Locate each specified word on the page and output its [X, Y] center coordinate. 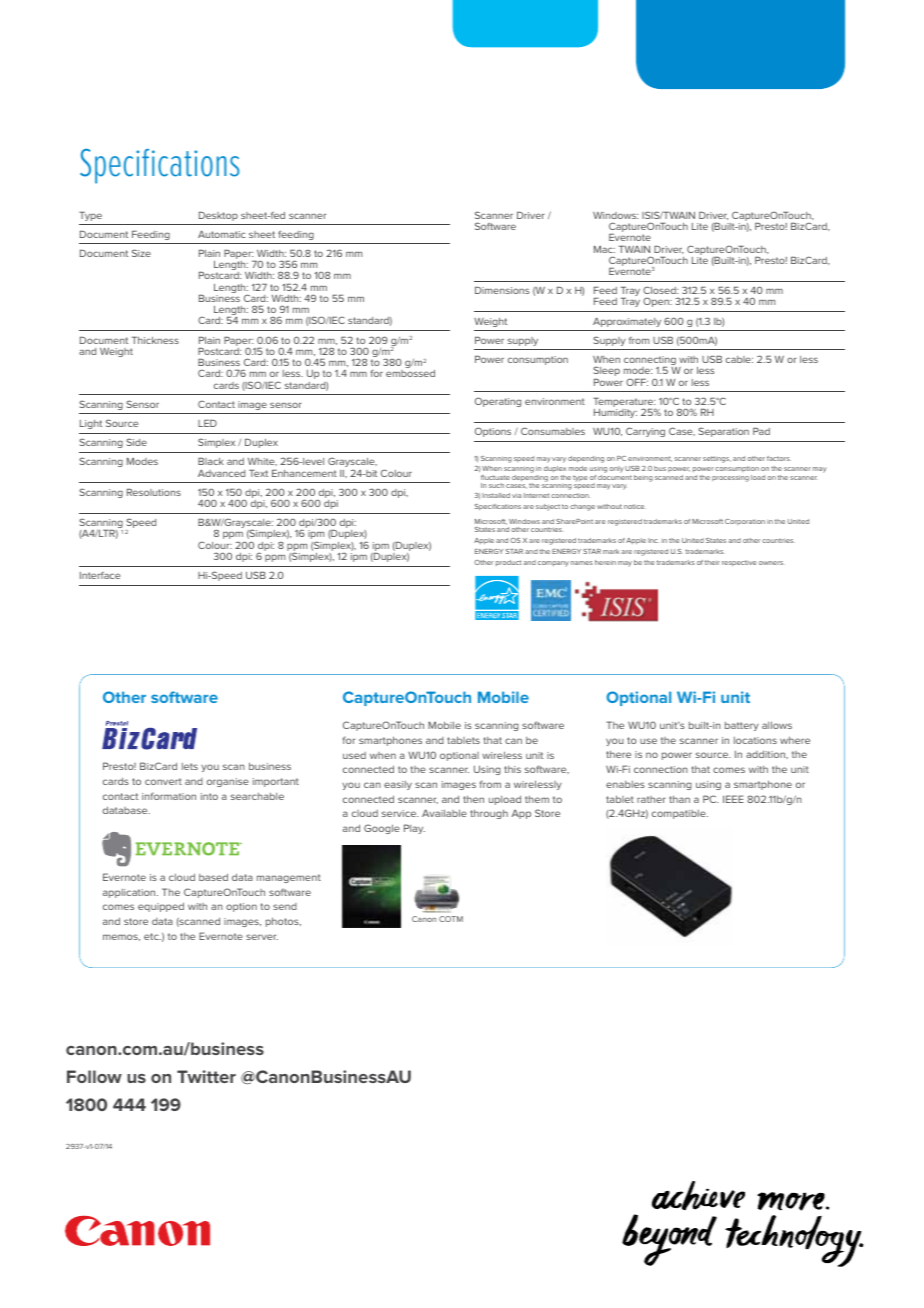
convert [163, 781]
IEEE [733, 799]
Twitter [206, 1076]
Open [657, 302]
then [473, 799]
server [262, 937]
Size [141, 253]
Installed [496, 495]
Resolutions [154, 492]
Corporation [745, 522]
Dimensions [502, 290]
